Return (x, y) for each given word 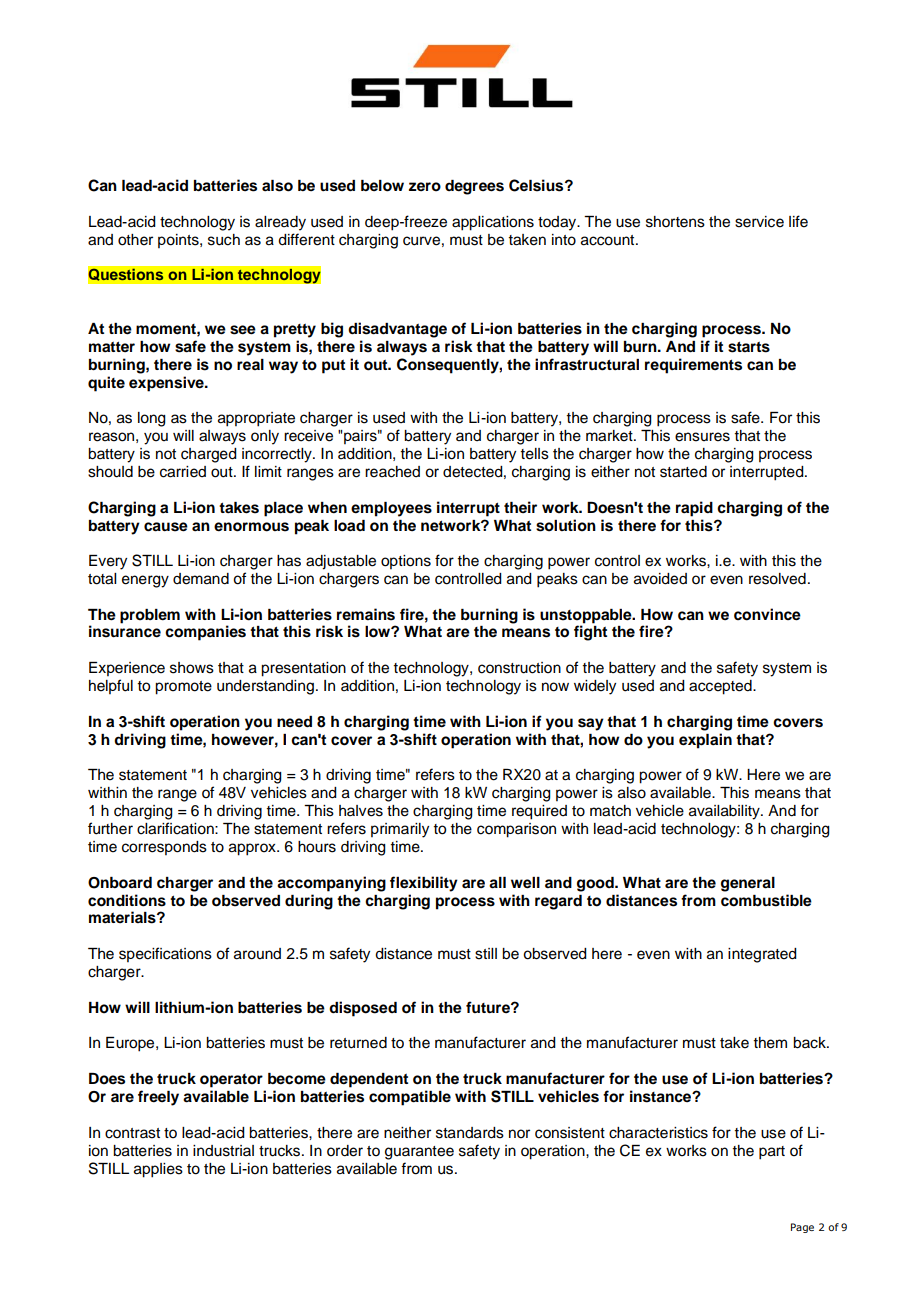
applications (493, 223)
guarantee (419, 1153)
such (224, 240)
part (772, 1153)
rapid (694, 509)
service (759, 222)
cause (166, 527)
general (748, 884)
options (406, 562)
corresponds (164, 848)
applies (158, 1170)
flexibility (424, 884)
